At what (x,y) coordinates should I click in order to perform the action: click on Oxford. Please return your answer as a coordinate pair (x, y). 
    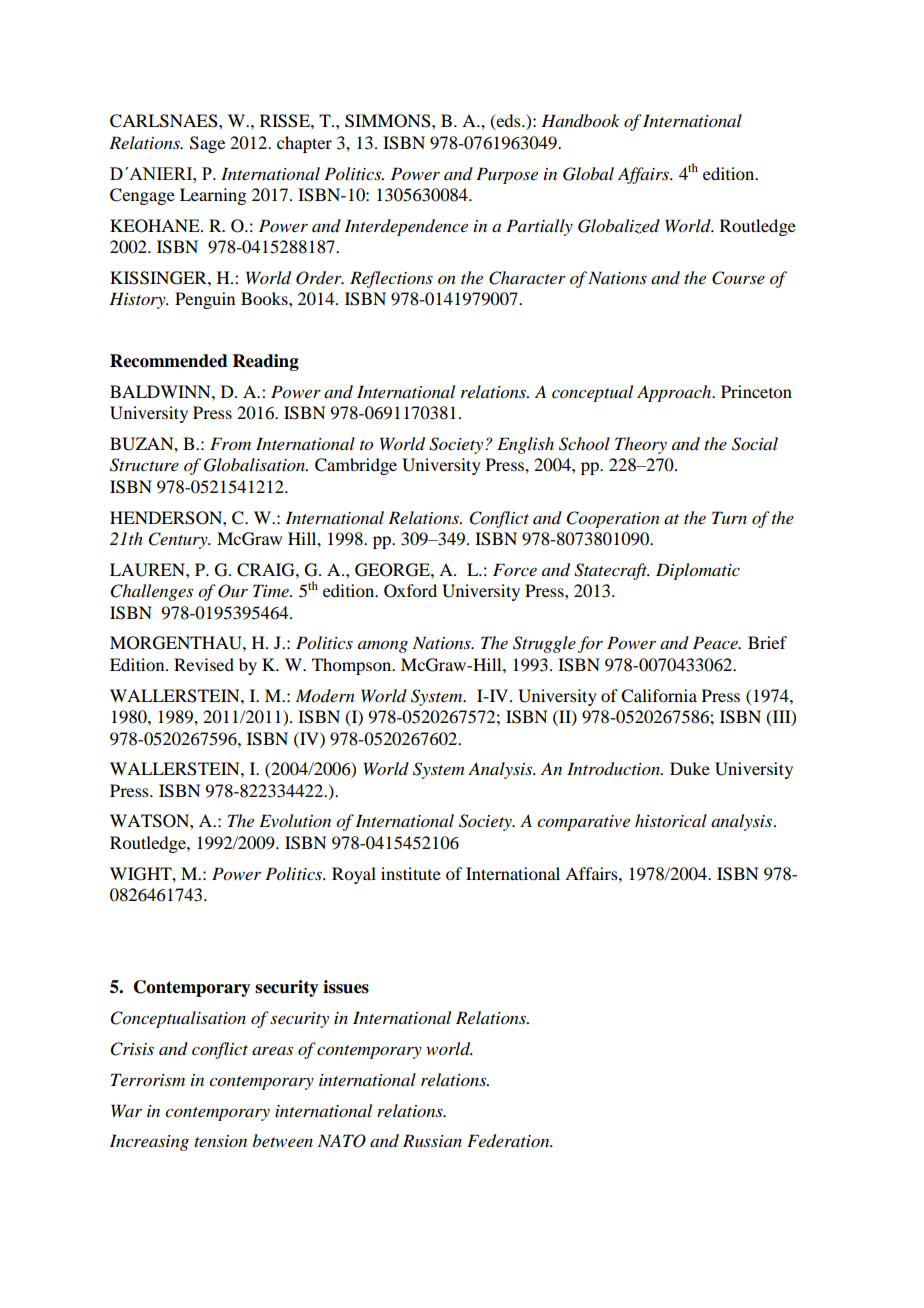
    Looking at the image, I should click on (410, 591).
